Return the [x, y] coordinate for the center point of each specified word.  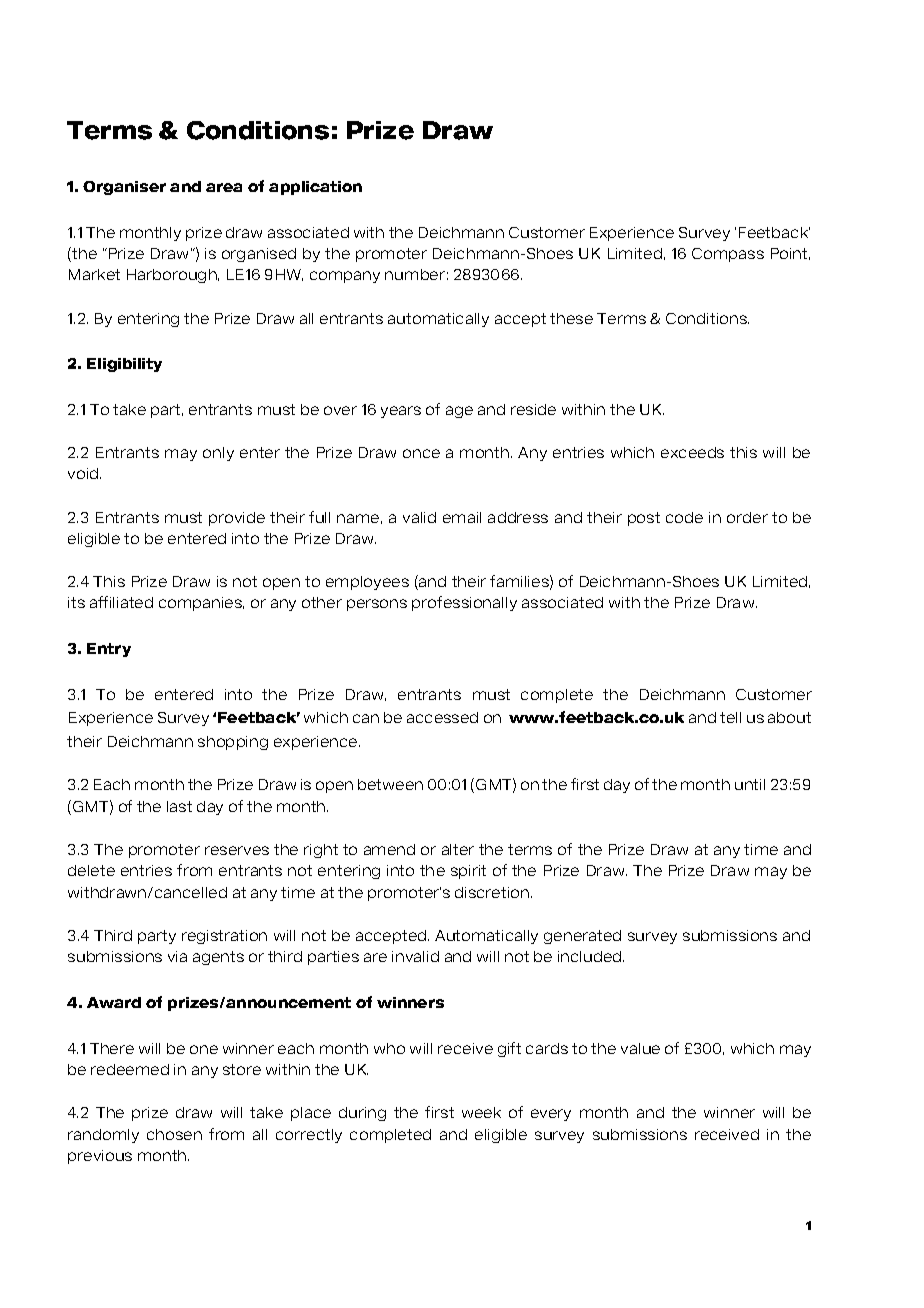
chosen [174, 1134]
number [415, 274]
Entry [109, 650]
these [571, 318]
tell [730, 717]
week [481, 1112]
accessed [442, 717]
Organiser [124, 188]
